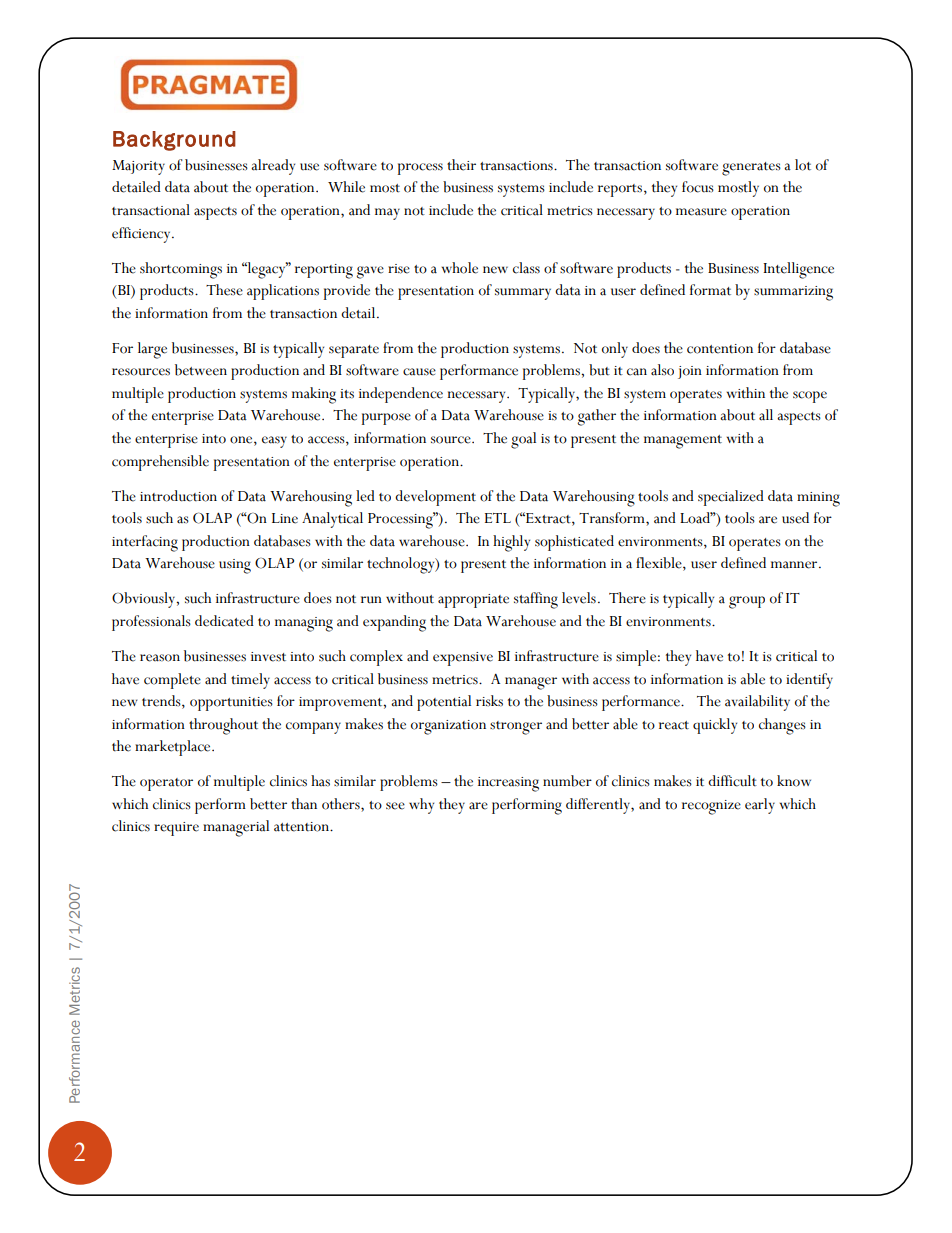 Image resolution: width=952 pixels, height=1233 pixels. I want to click on cause, so click(419, 372).
